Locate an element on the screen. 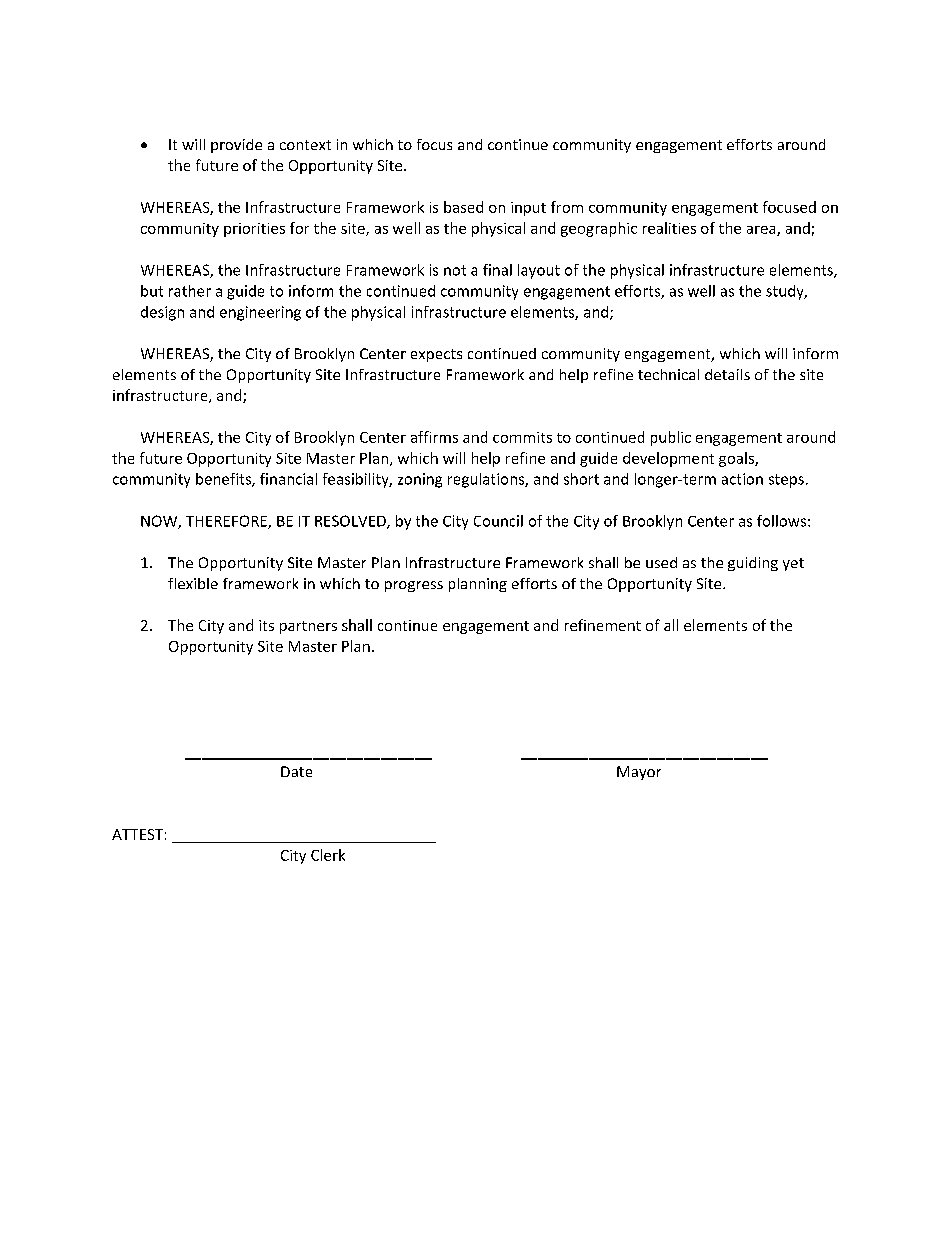 Image resolution: width=952 pixels, height=1233 pixels. Clerk is located at coordinates (328, 855).
